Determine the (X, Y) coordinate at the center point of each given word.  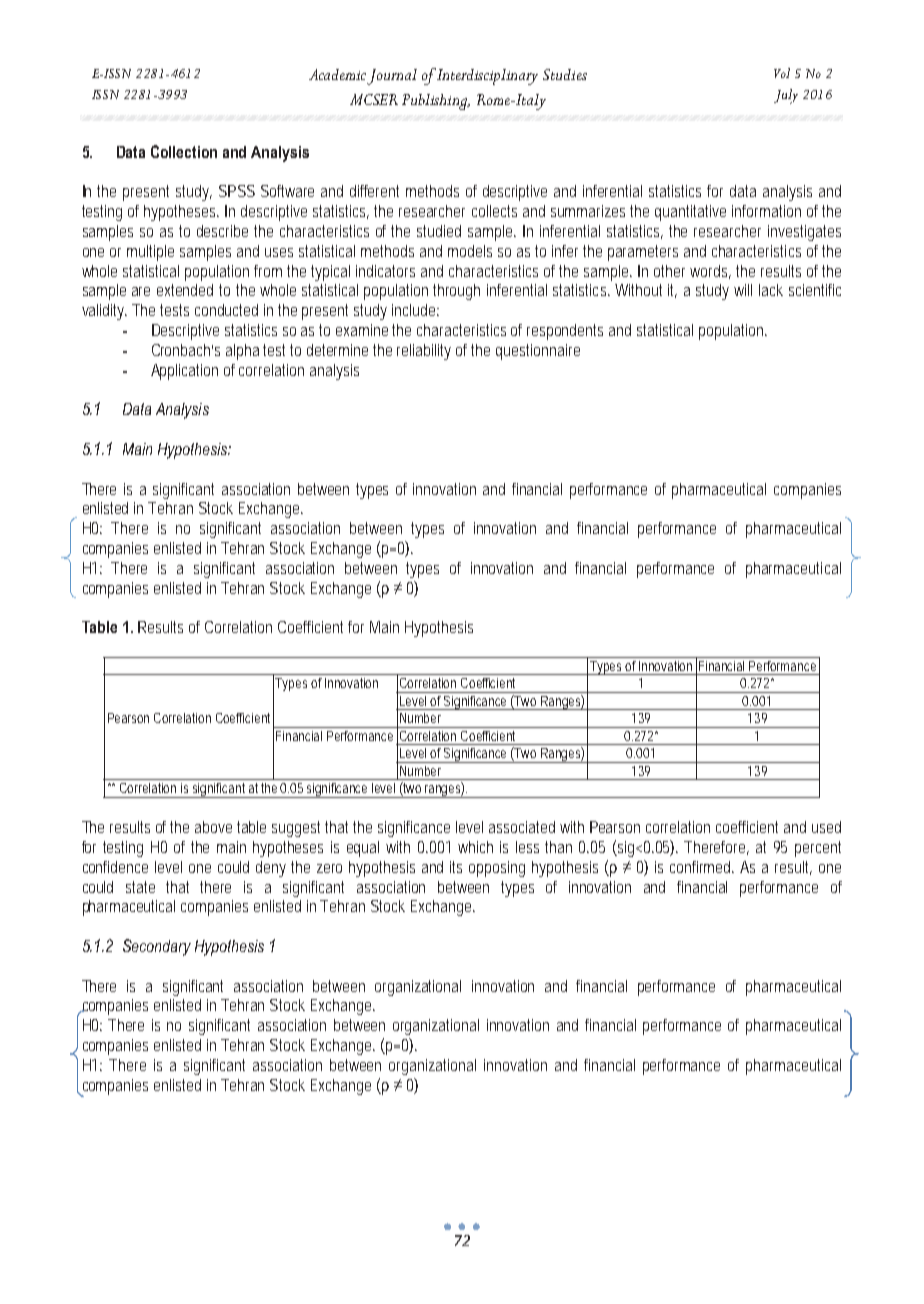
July (786, 96)
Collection (184, 151)
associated (522, 827)
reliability (424, 352)
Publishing (436, 102)
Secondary (157, 947)
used (826, 827)
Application (184, 372)
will (743, 290)
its (456, 867)
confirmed (702, 867)
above (213, 827)
